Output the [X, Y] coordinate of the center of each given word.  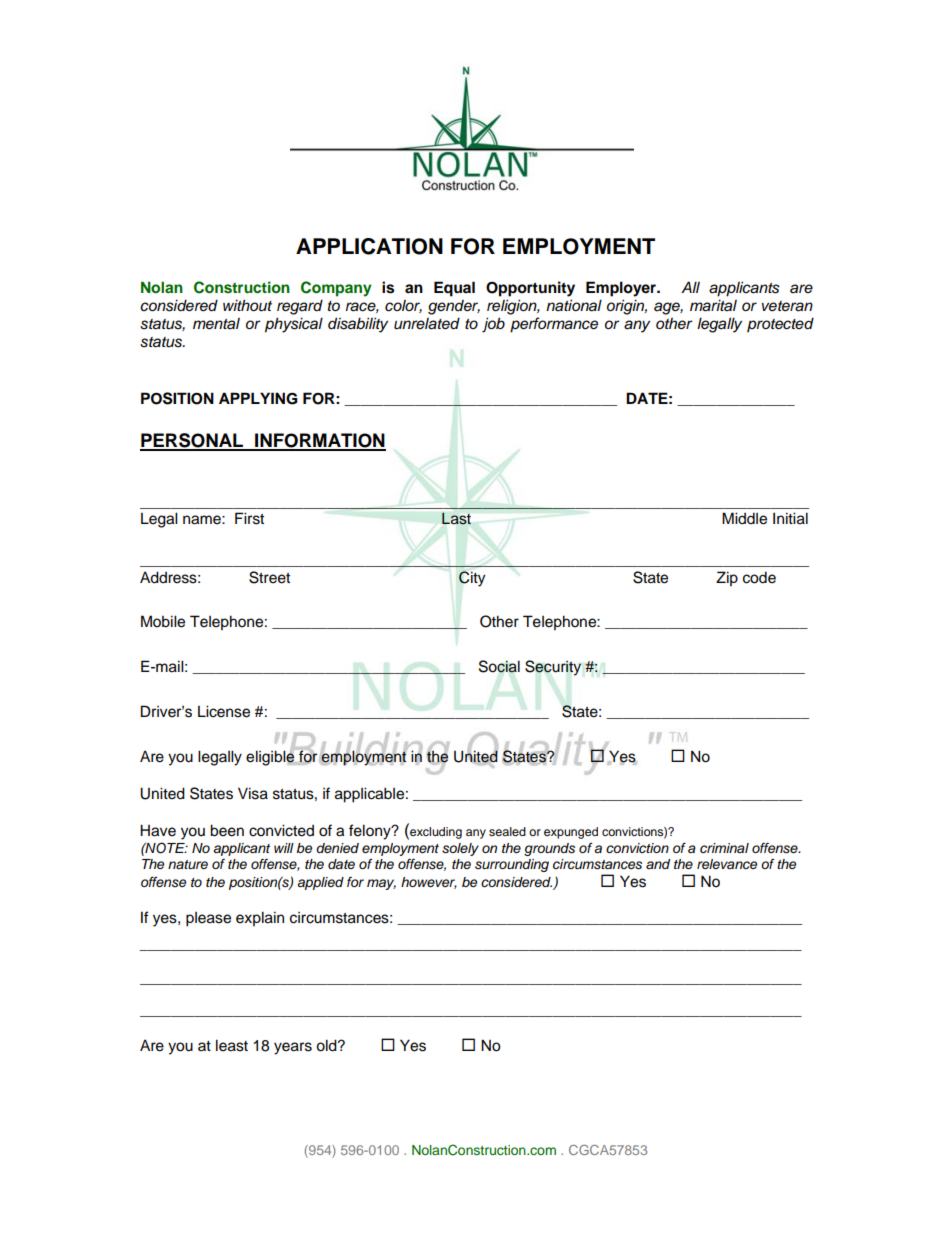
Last [456, 519]
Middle [744, 518]
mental [216, 323]
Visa [253, 793]
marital [713, 305]
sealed [507, 831]
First [249, 518]
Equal [454, 289]
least [232, 1045]
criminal [724, 848]
